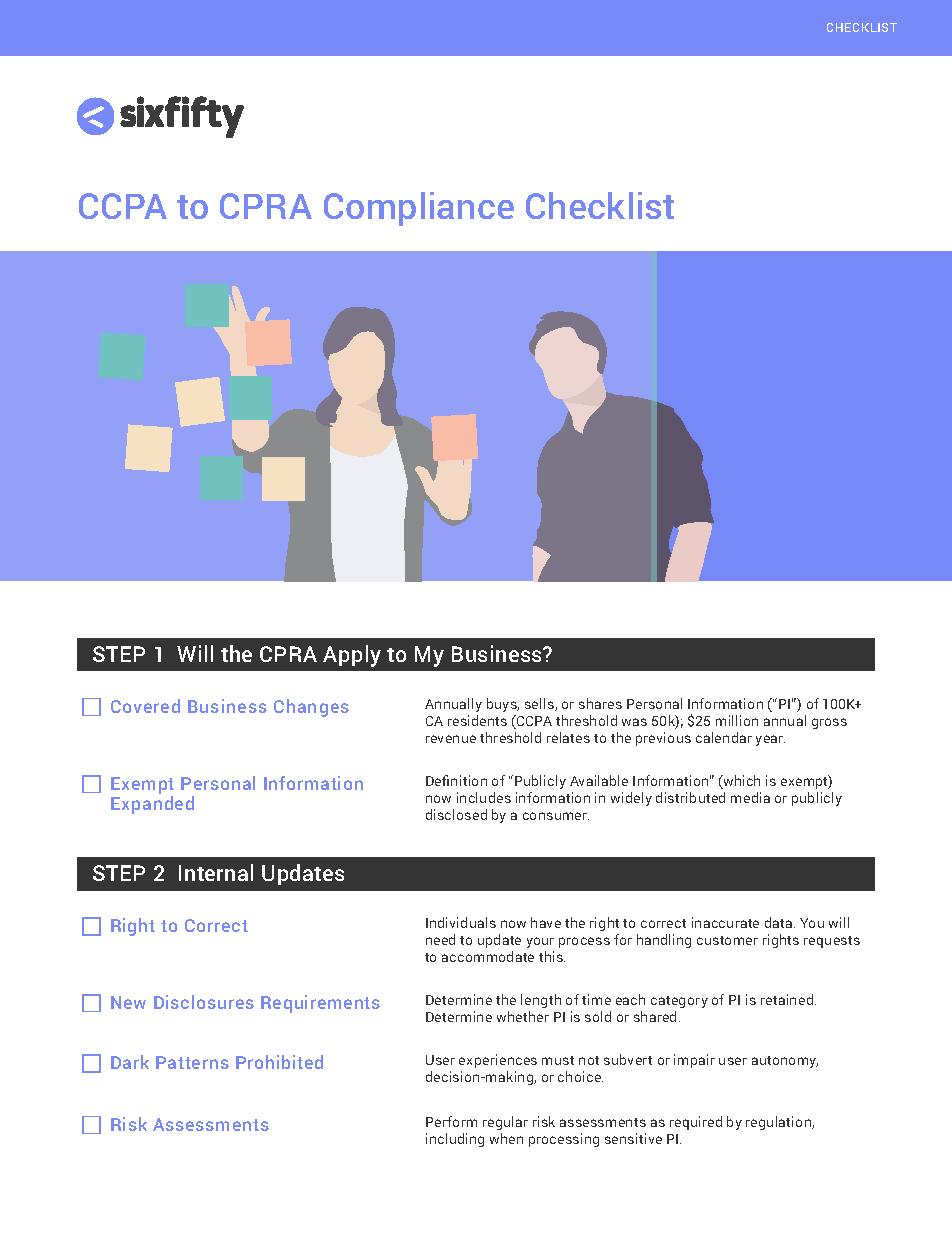 The image size is (952, 1233). What do you see at coordinates (505, 1123) in the page?
I see `regular` at bounding box center [505, 1123].
